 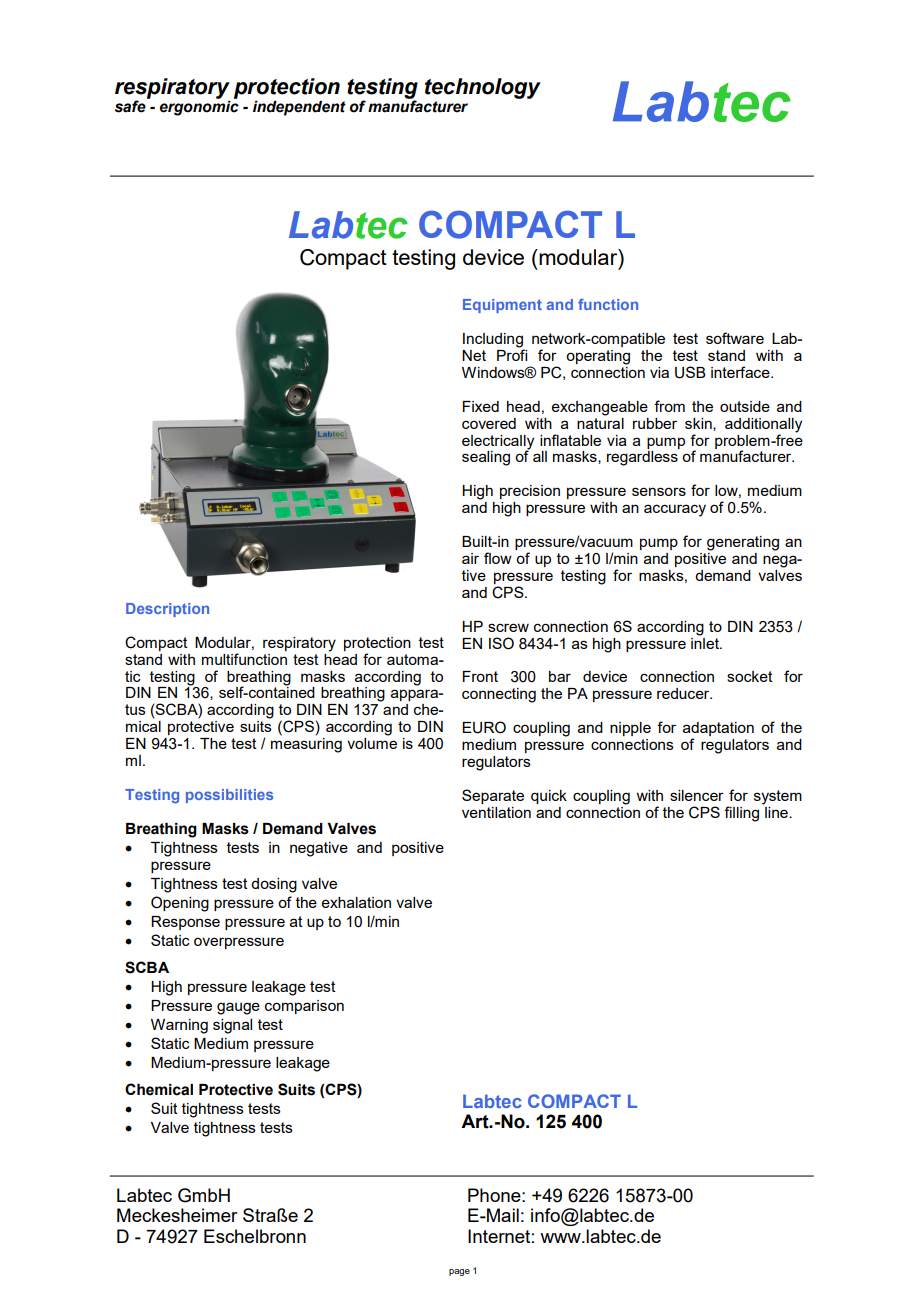 What do you see at coordinates (496, 812) in the screenshot?
I see `ventilation` at bounding box center [496, 812].
